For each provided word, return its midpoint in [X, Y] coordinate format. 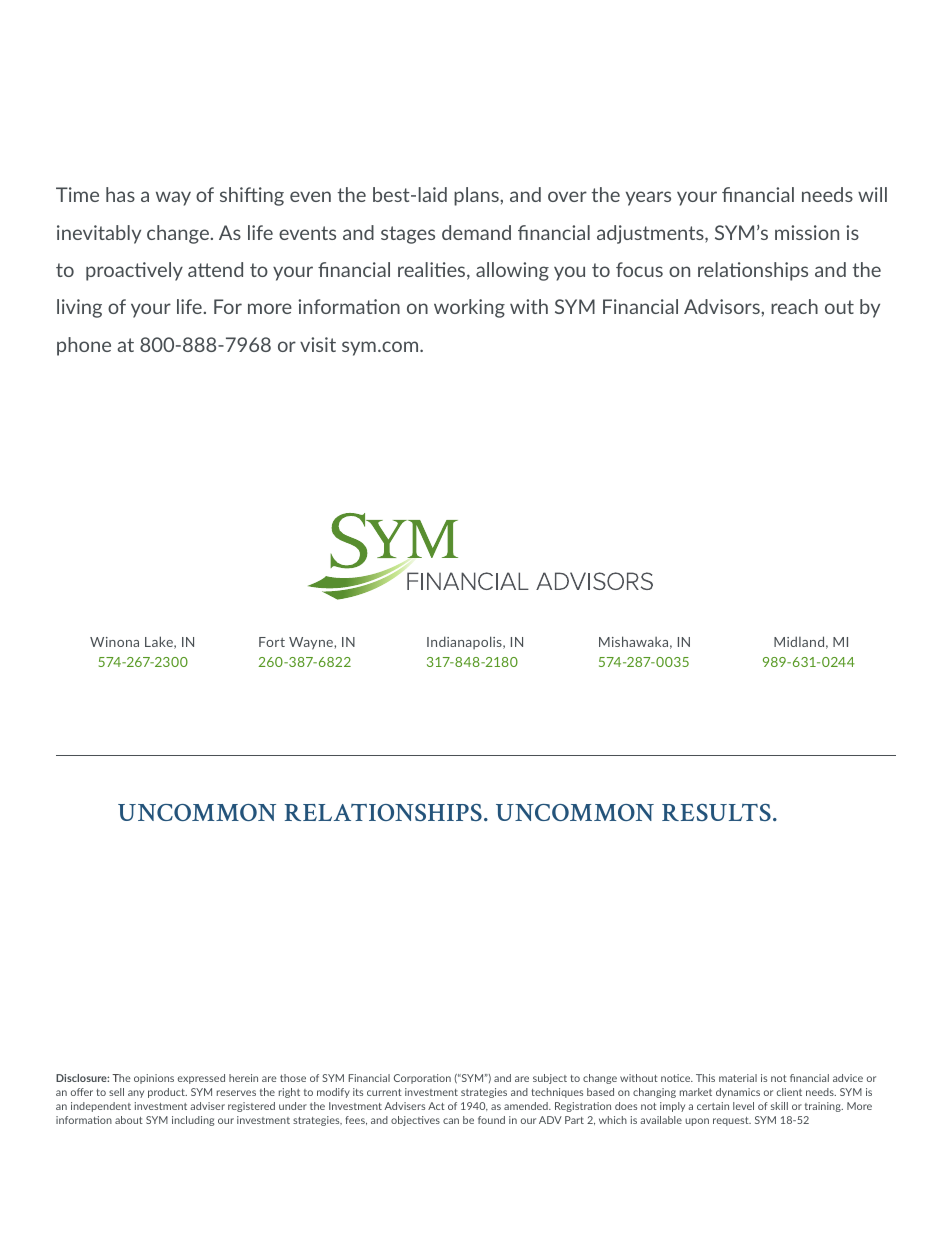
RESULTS [716, 812]
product [167, 1093]
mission [807, 232]
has [120, 194]
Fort [272, 642]
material [738, 1078]
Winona [114, 642]
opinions [154, 1079]
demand [476, 232]
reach [794, 306]
